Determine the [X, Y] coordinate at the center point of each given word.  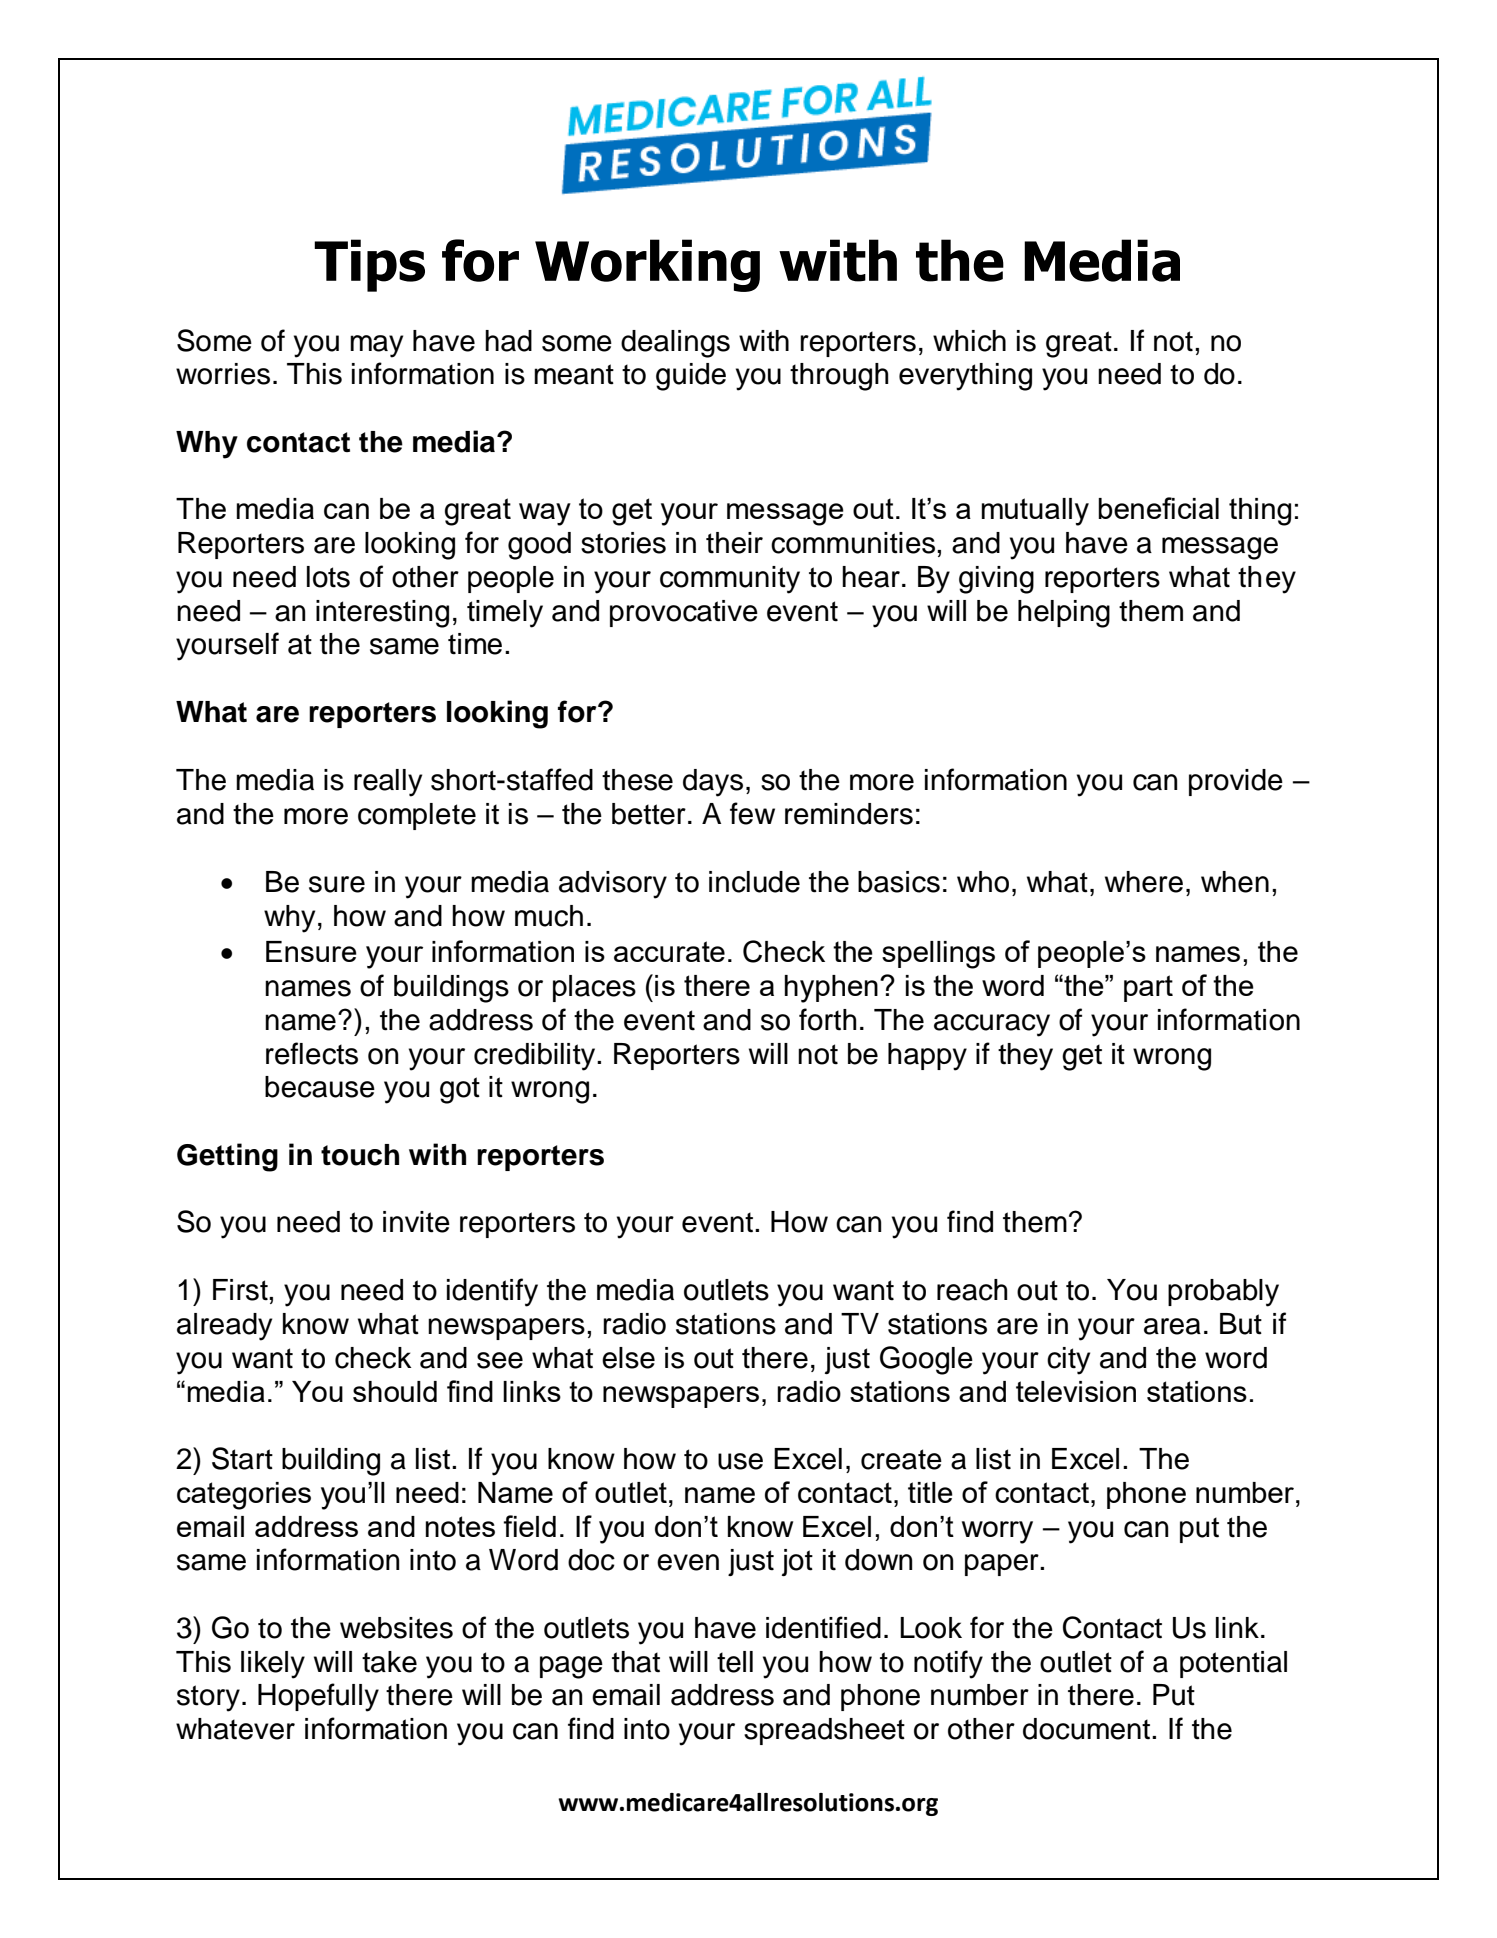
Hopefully [318, 1697]
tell [735, 1662]
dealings [675, 344]
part [1148, 988]
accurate [669, 951]
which [969, 341]
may [376, 346]
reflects [312, 1053]
